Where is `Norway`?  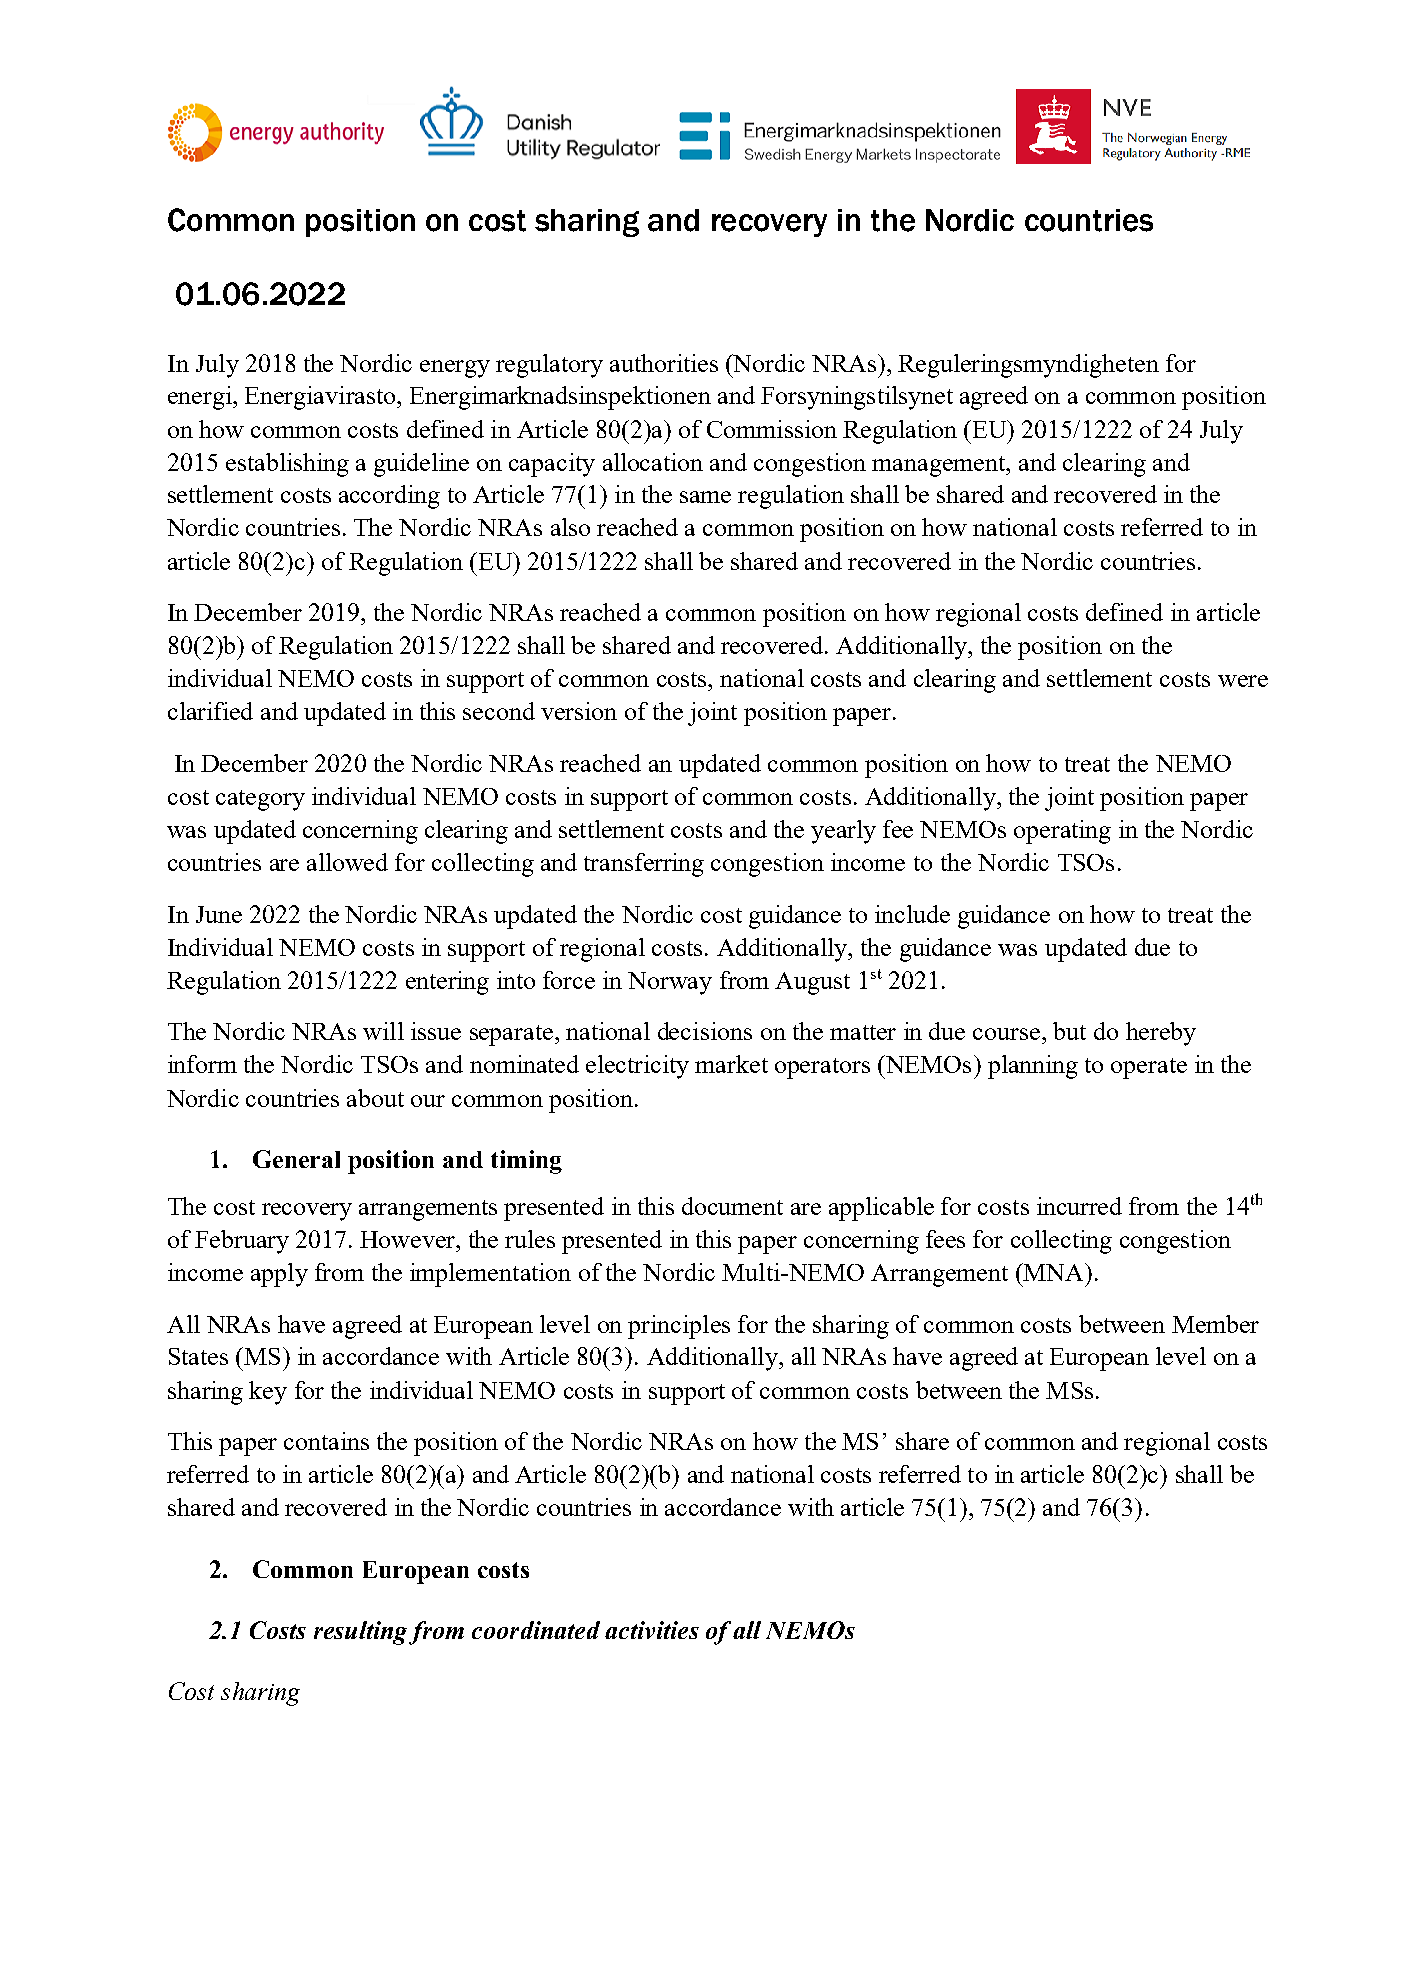 Norway is located at coordinates (670, 983).
